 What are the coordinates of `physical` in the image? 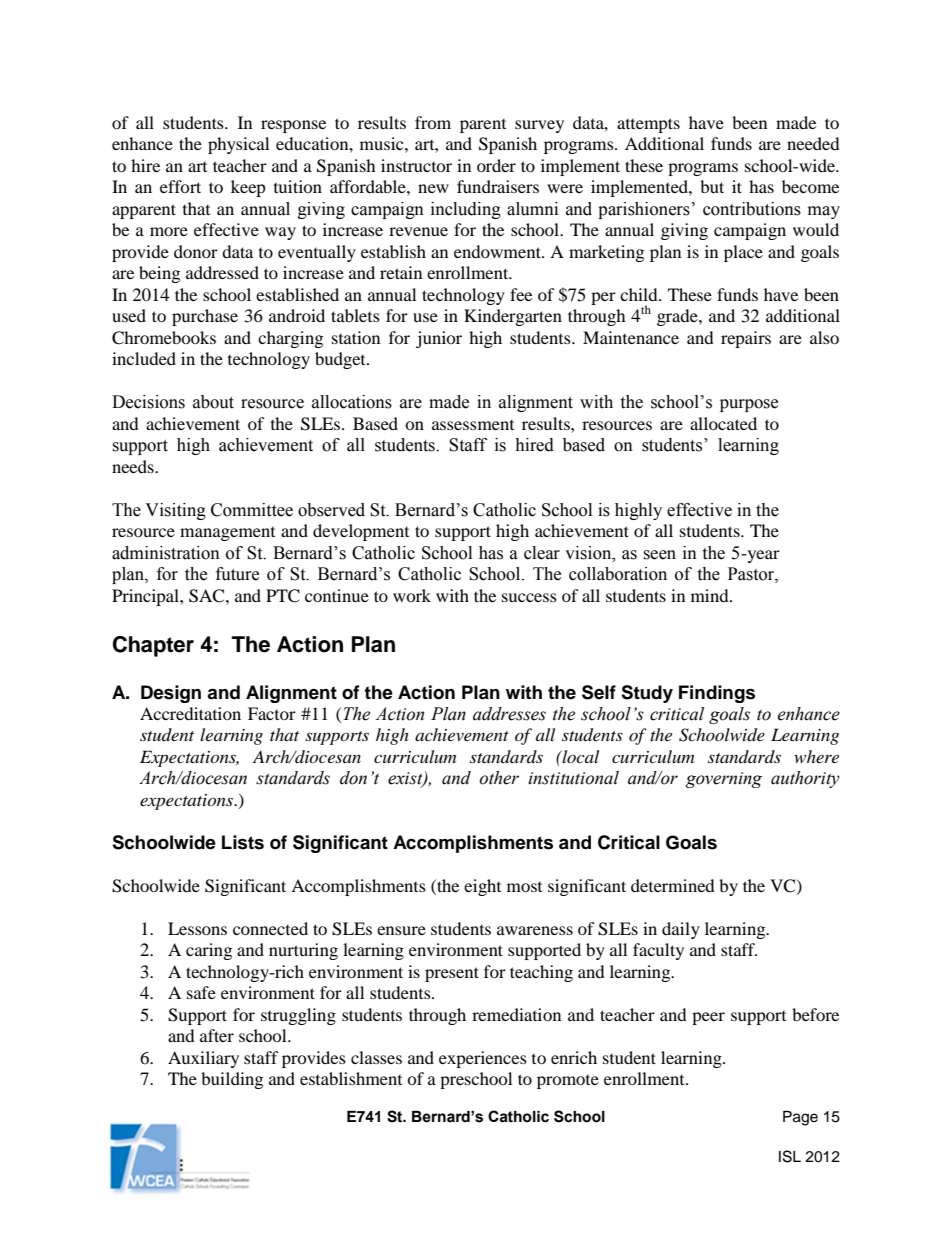 It's located at (238, 145).
